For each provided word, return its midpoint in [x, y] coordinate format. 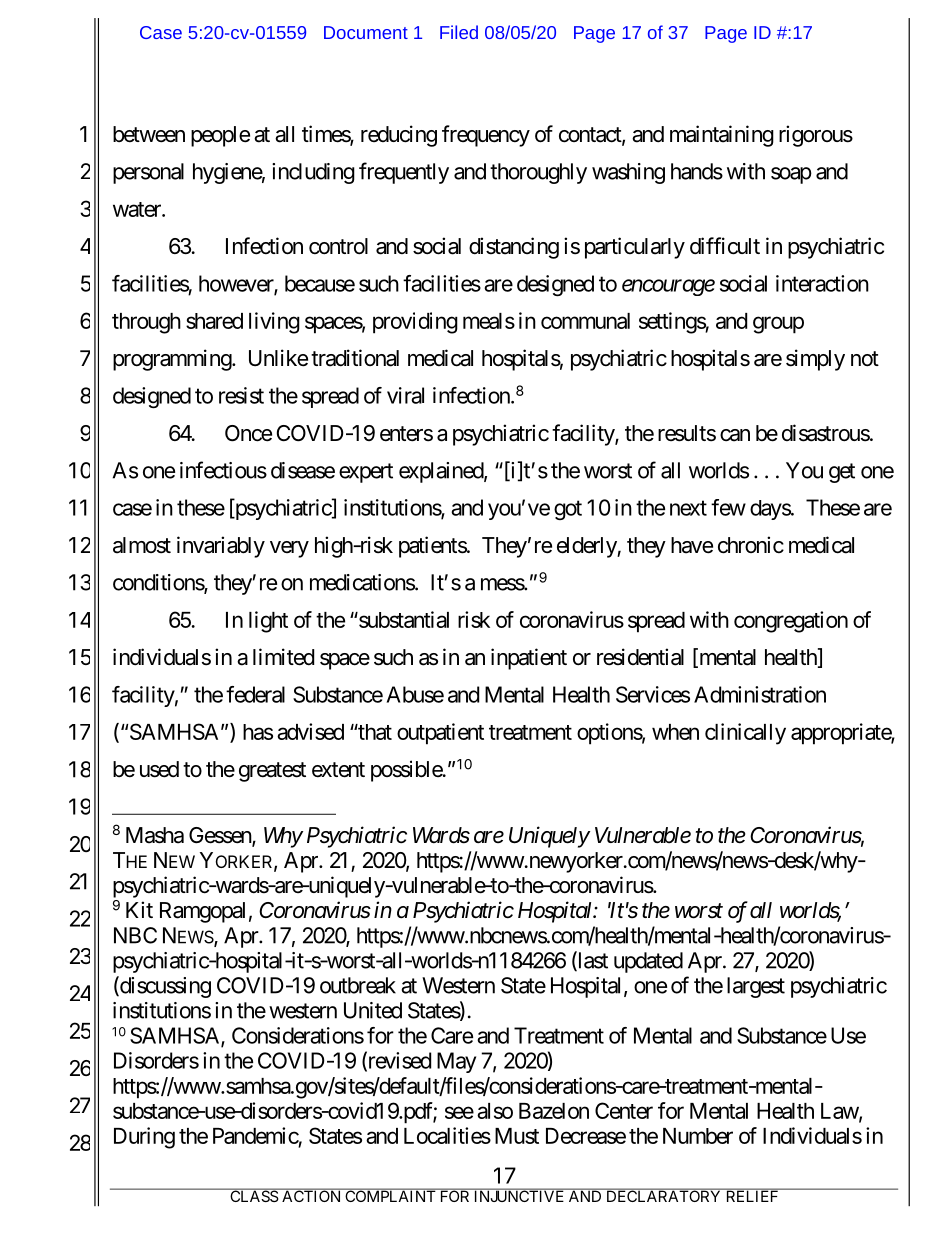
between [149, 134]
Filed [459, 32]
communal [585, 321]
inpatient [529, 659]
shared [214, 321]
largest [756, 987]
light [268, 622]
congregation [791, 622]
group [778, 325]
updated [648, 962]
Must [517, 1136]
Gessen [221, 836]
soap [791, 175]
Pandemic [256, 1135]
